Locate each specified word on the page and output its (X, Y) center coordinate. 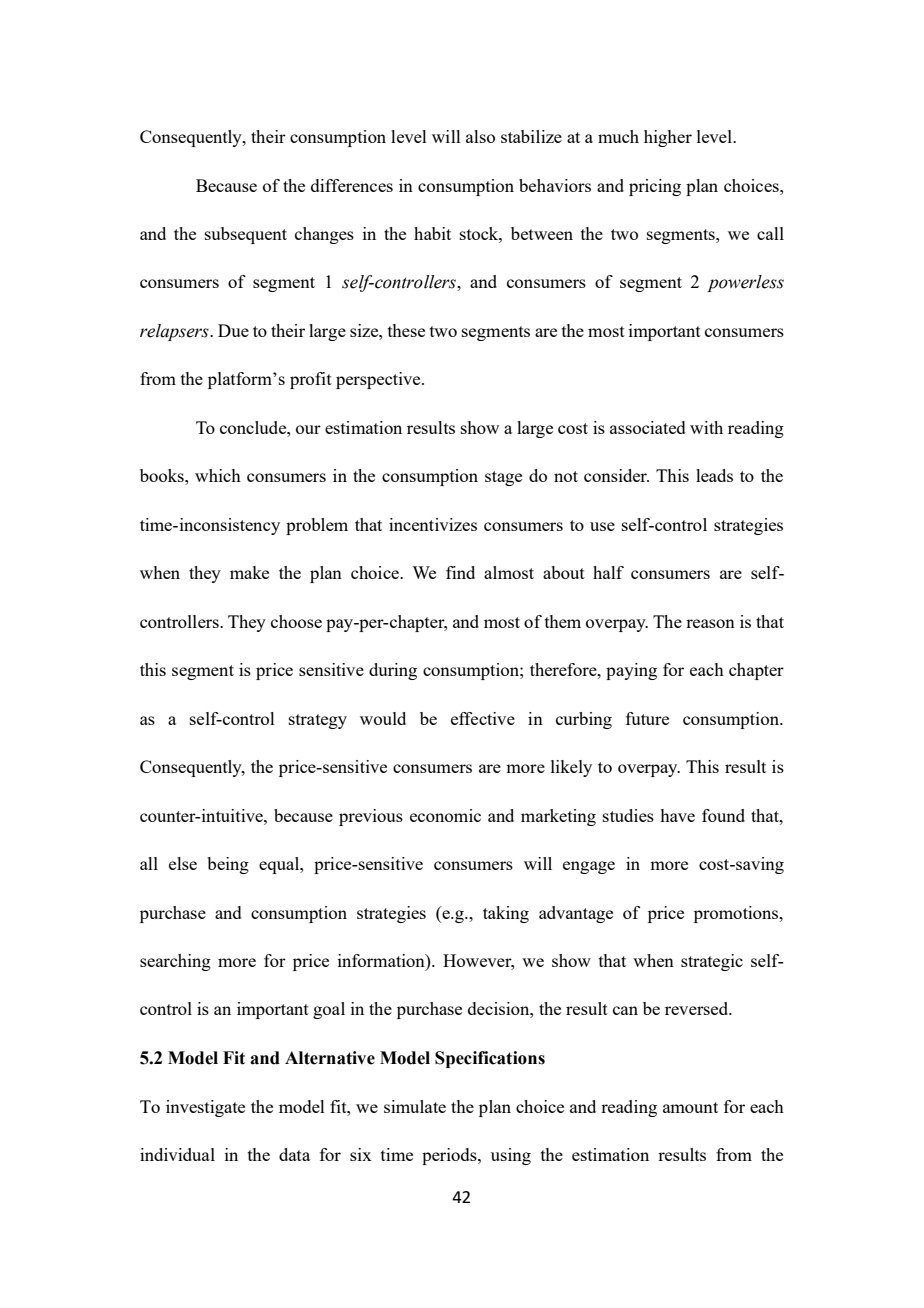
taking (506, 914)
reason (710, 623)
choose (296, 621)
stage (503, 478)
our (308, 429)
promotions (737, 914)
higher (668, 138)
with (706, 427)
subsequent (246, 235)
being (228, 865)
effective (483, 718)
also (480, 136)
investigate (205, 1108)
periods (450, 1156)
